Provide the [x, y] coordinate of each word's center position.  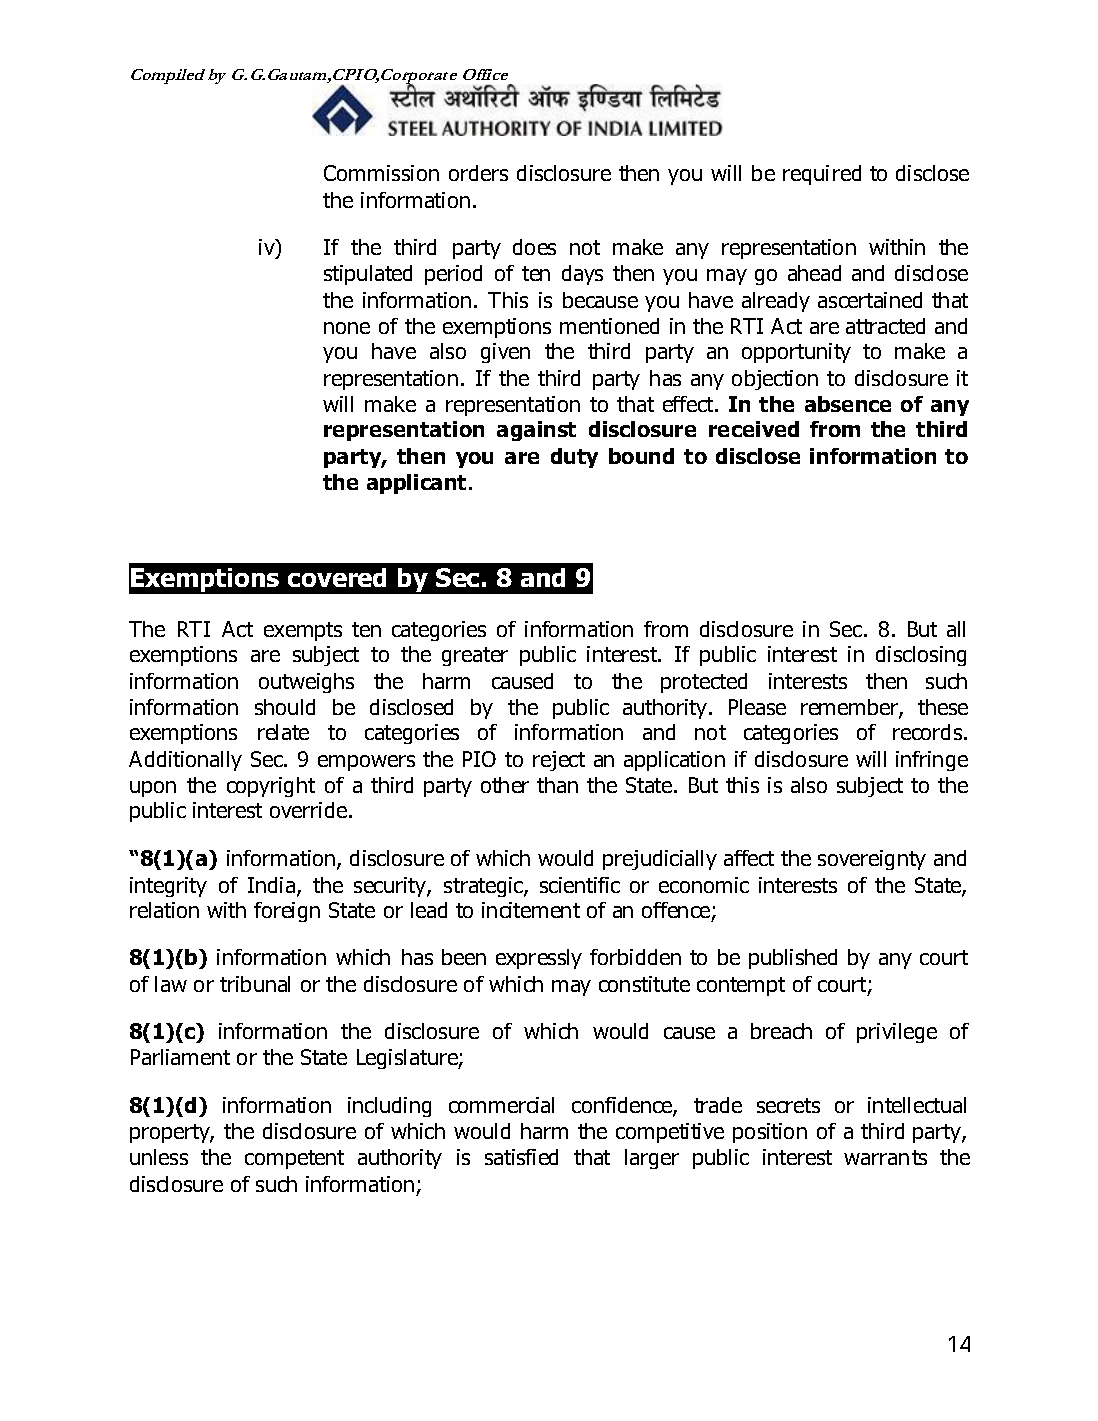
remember [850, 708]
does [534, 247]
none [347, 328]
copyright [271, 787]
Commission [381, 173]
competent [294, 1159]
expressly [539, 959]
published [793, 959]
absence [848, 404]
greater [475, 656]
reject [559, 761]
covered [337, 577]
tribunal [255, 984]
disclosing [921, 656]
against [536, 431]
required [822, 175]
